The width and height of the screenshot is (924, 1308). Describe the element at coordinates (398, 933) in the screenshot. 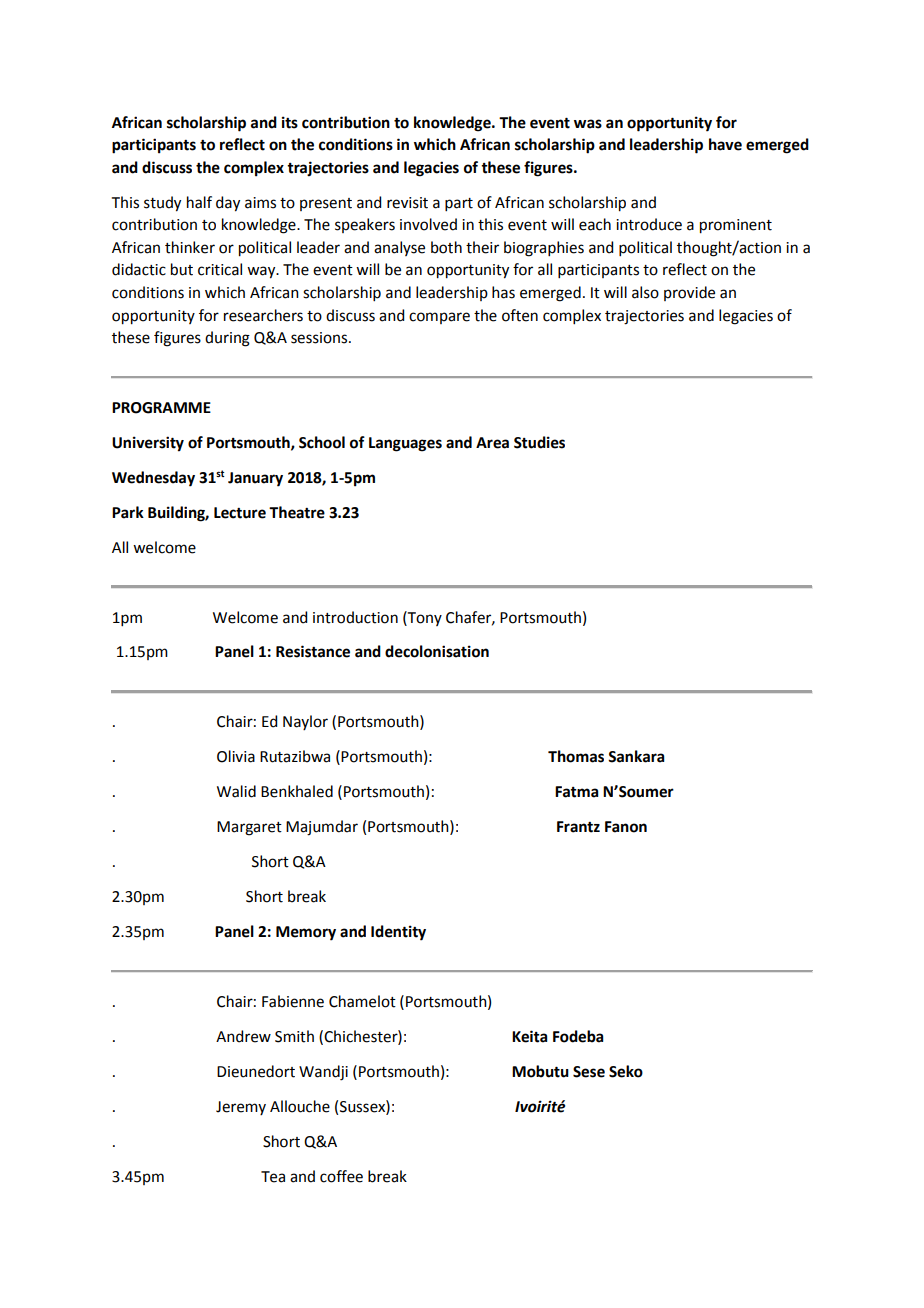

I see `Identity` at that location.
